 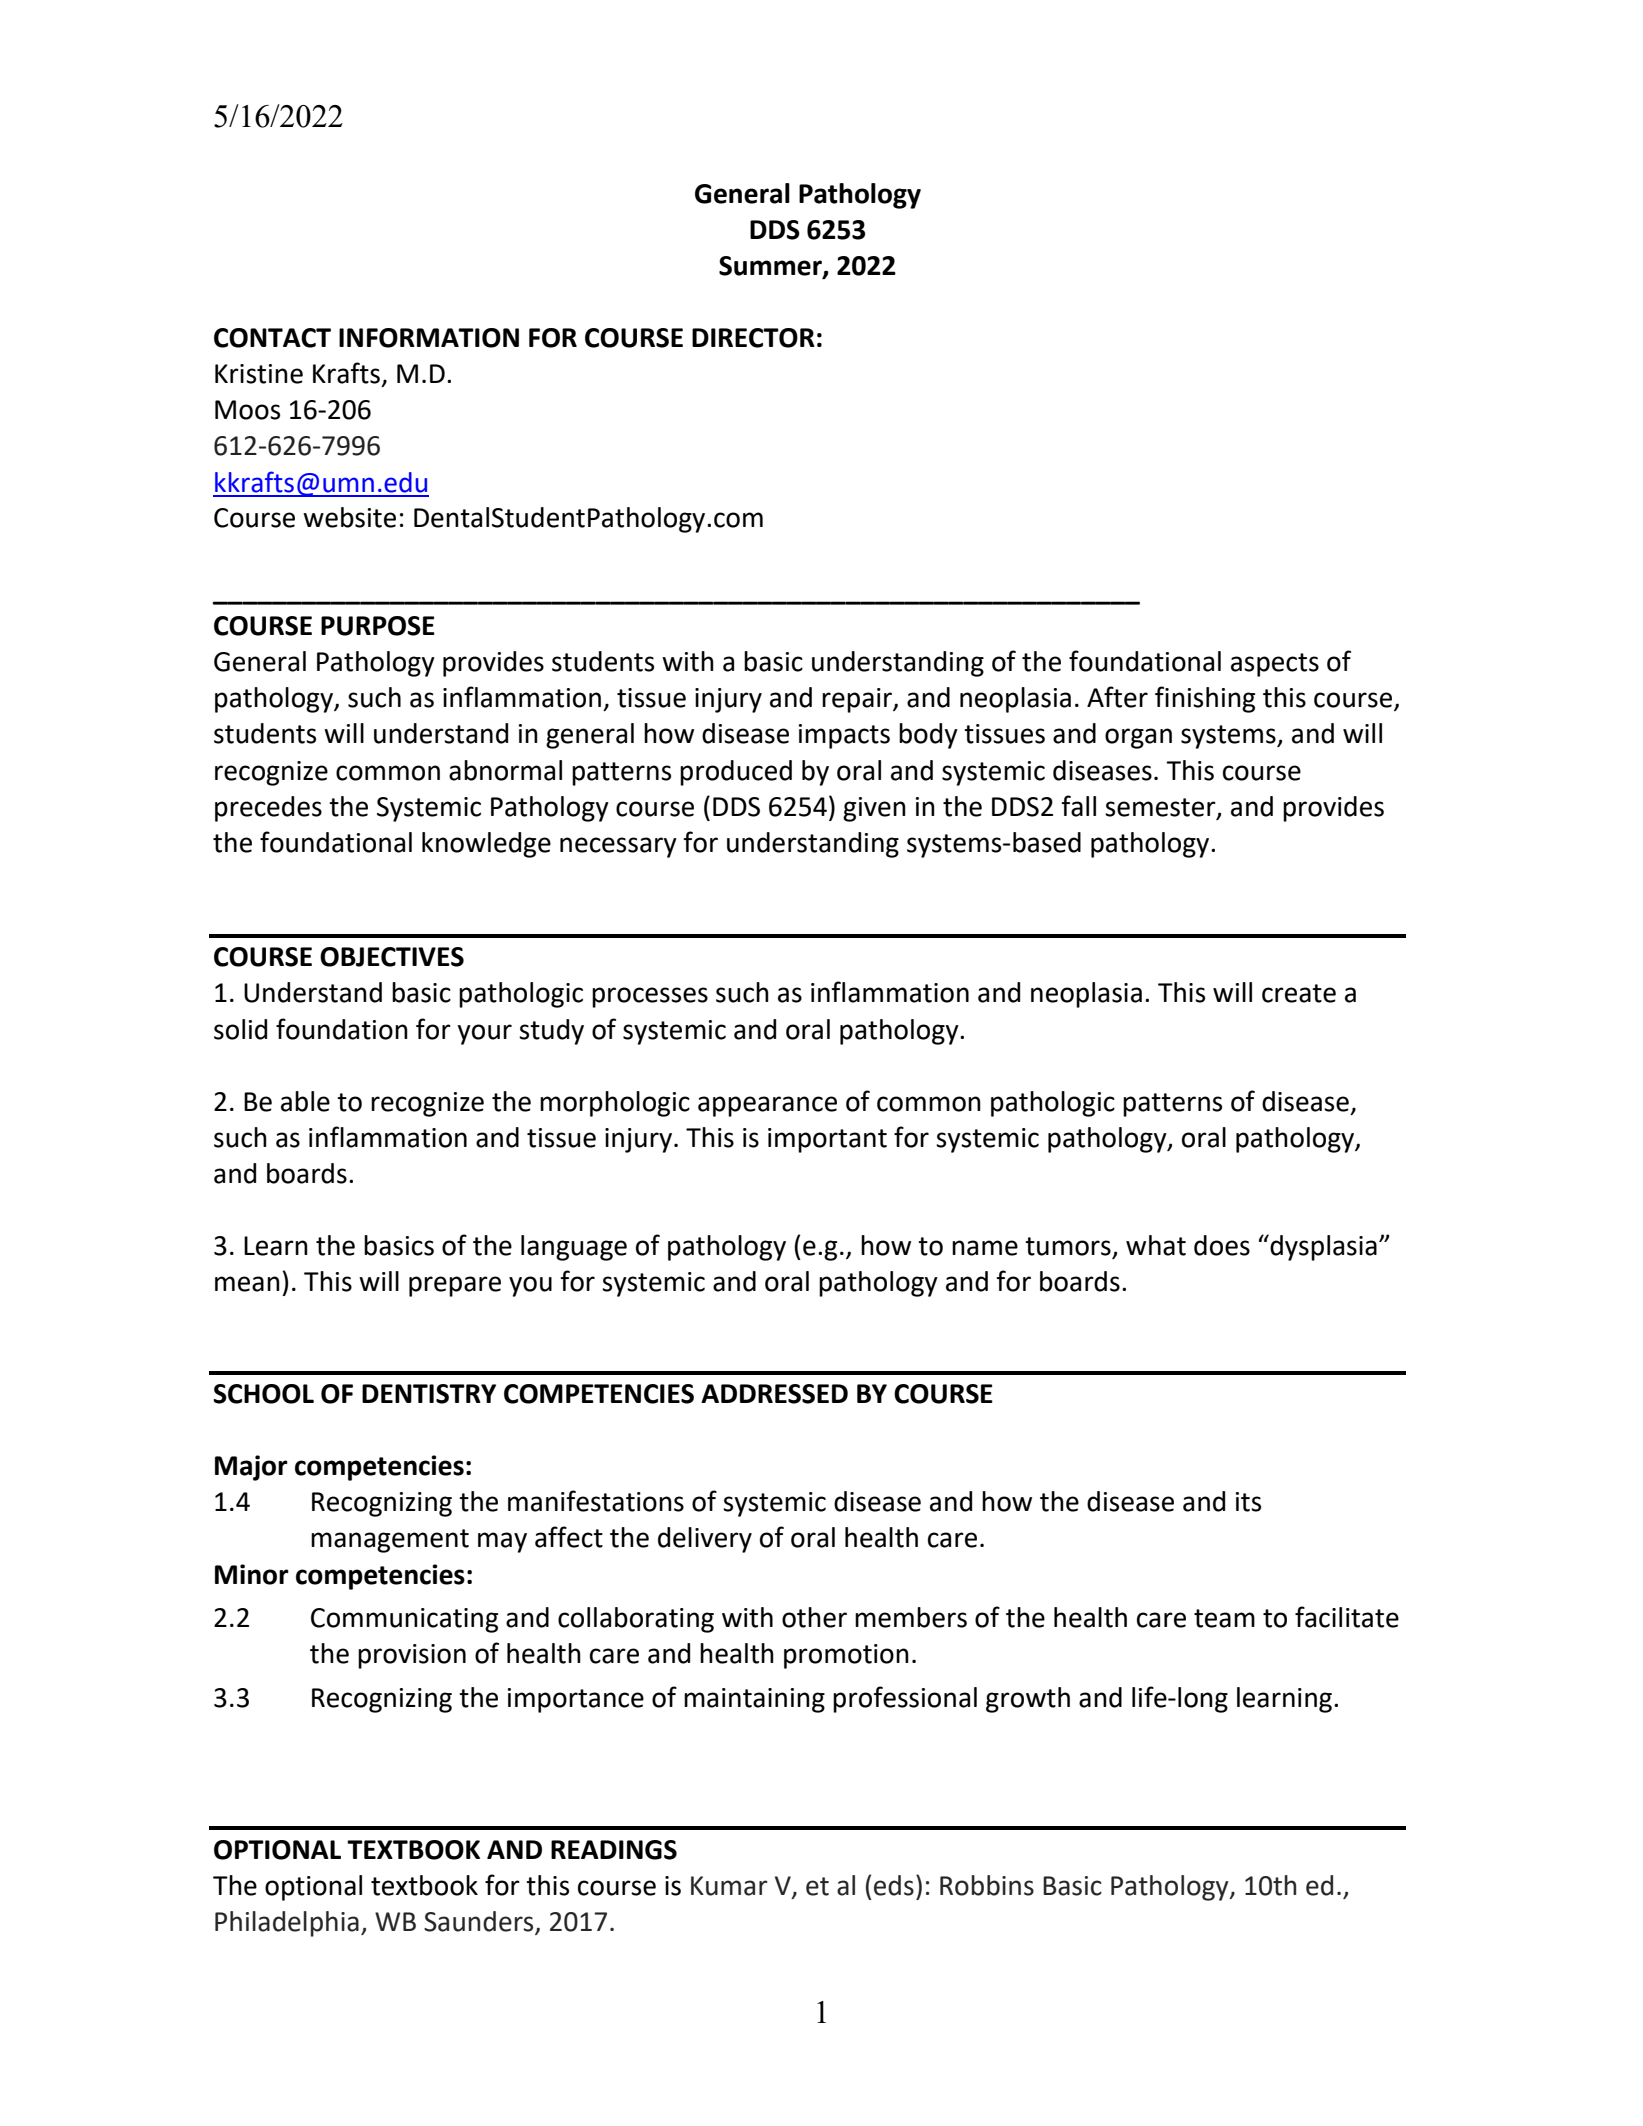 I want to click on does, so click(x=1222, y=1245).
